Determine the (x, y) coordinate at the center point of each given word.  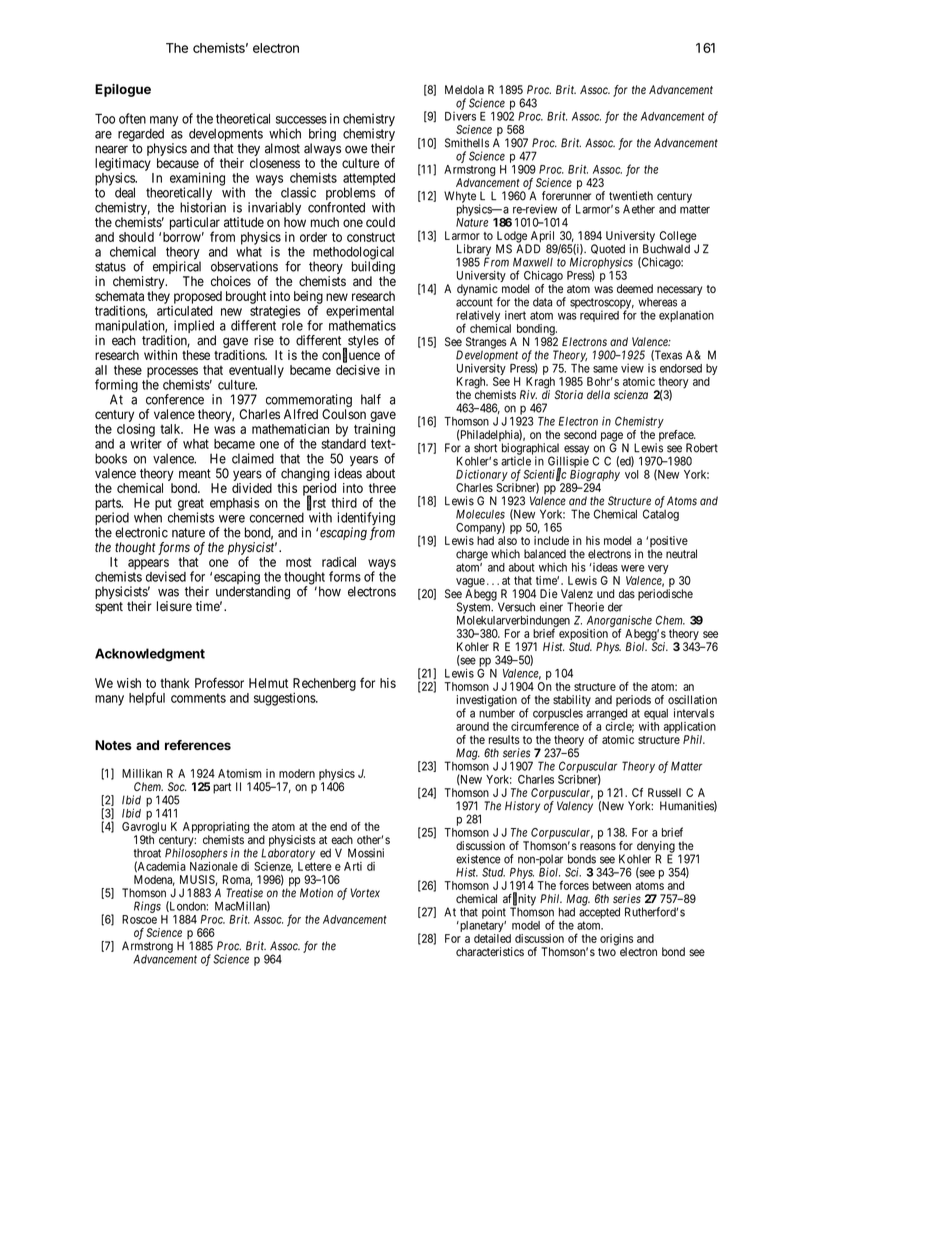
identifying (366, 520)
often (132, 118)
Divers (460, 116)
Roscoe (139, 919)
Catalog (661, 515)
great (191, 505)
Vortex (365, 893)
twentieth (631, 196)
